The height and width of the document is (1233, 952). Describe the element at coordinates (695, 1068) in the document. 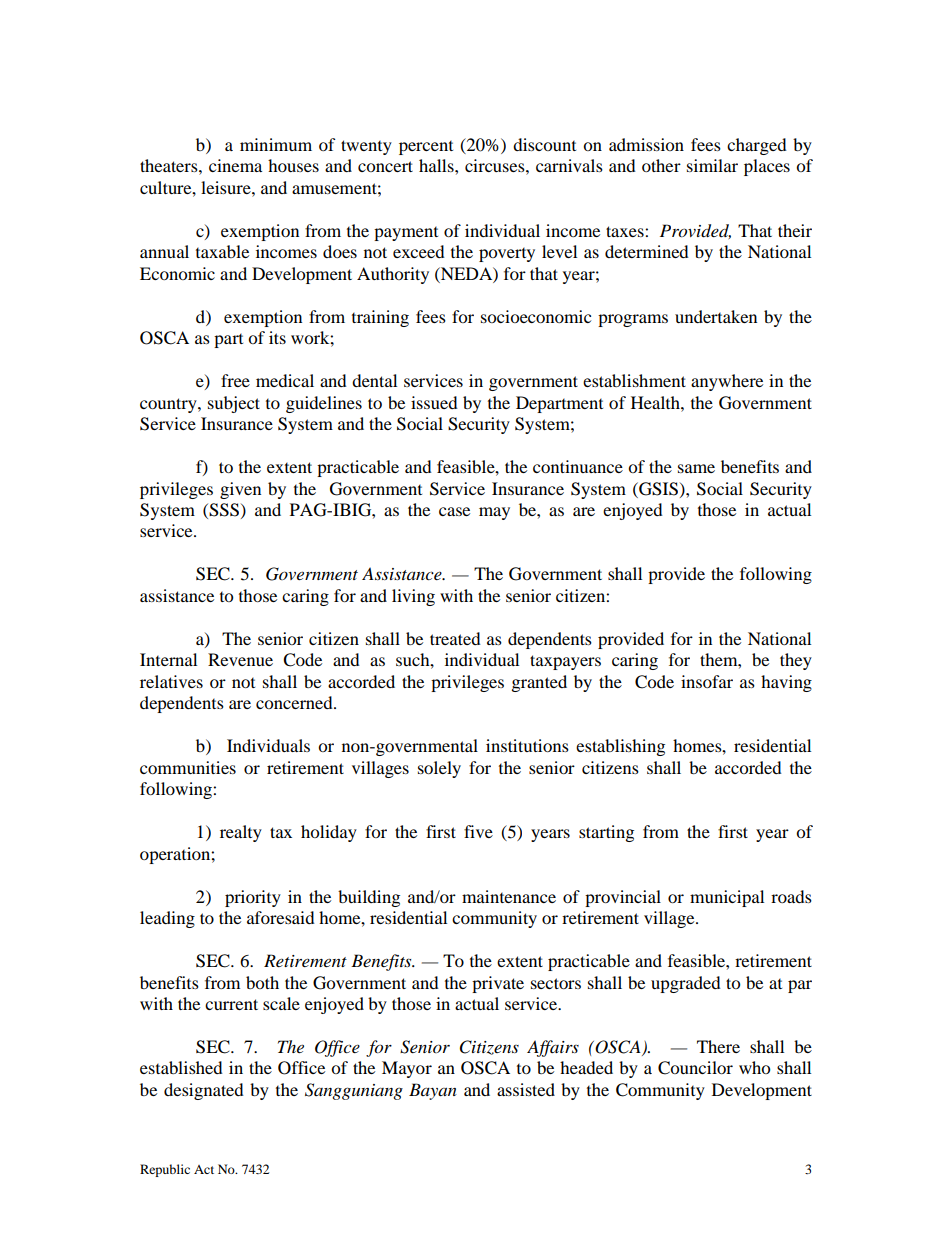

I see `Councilor` at that location.
